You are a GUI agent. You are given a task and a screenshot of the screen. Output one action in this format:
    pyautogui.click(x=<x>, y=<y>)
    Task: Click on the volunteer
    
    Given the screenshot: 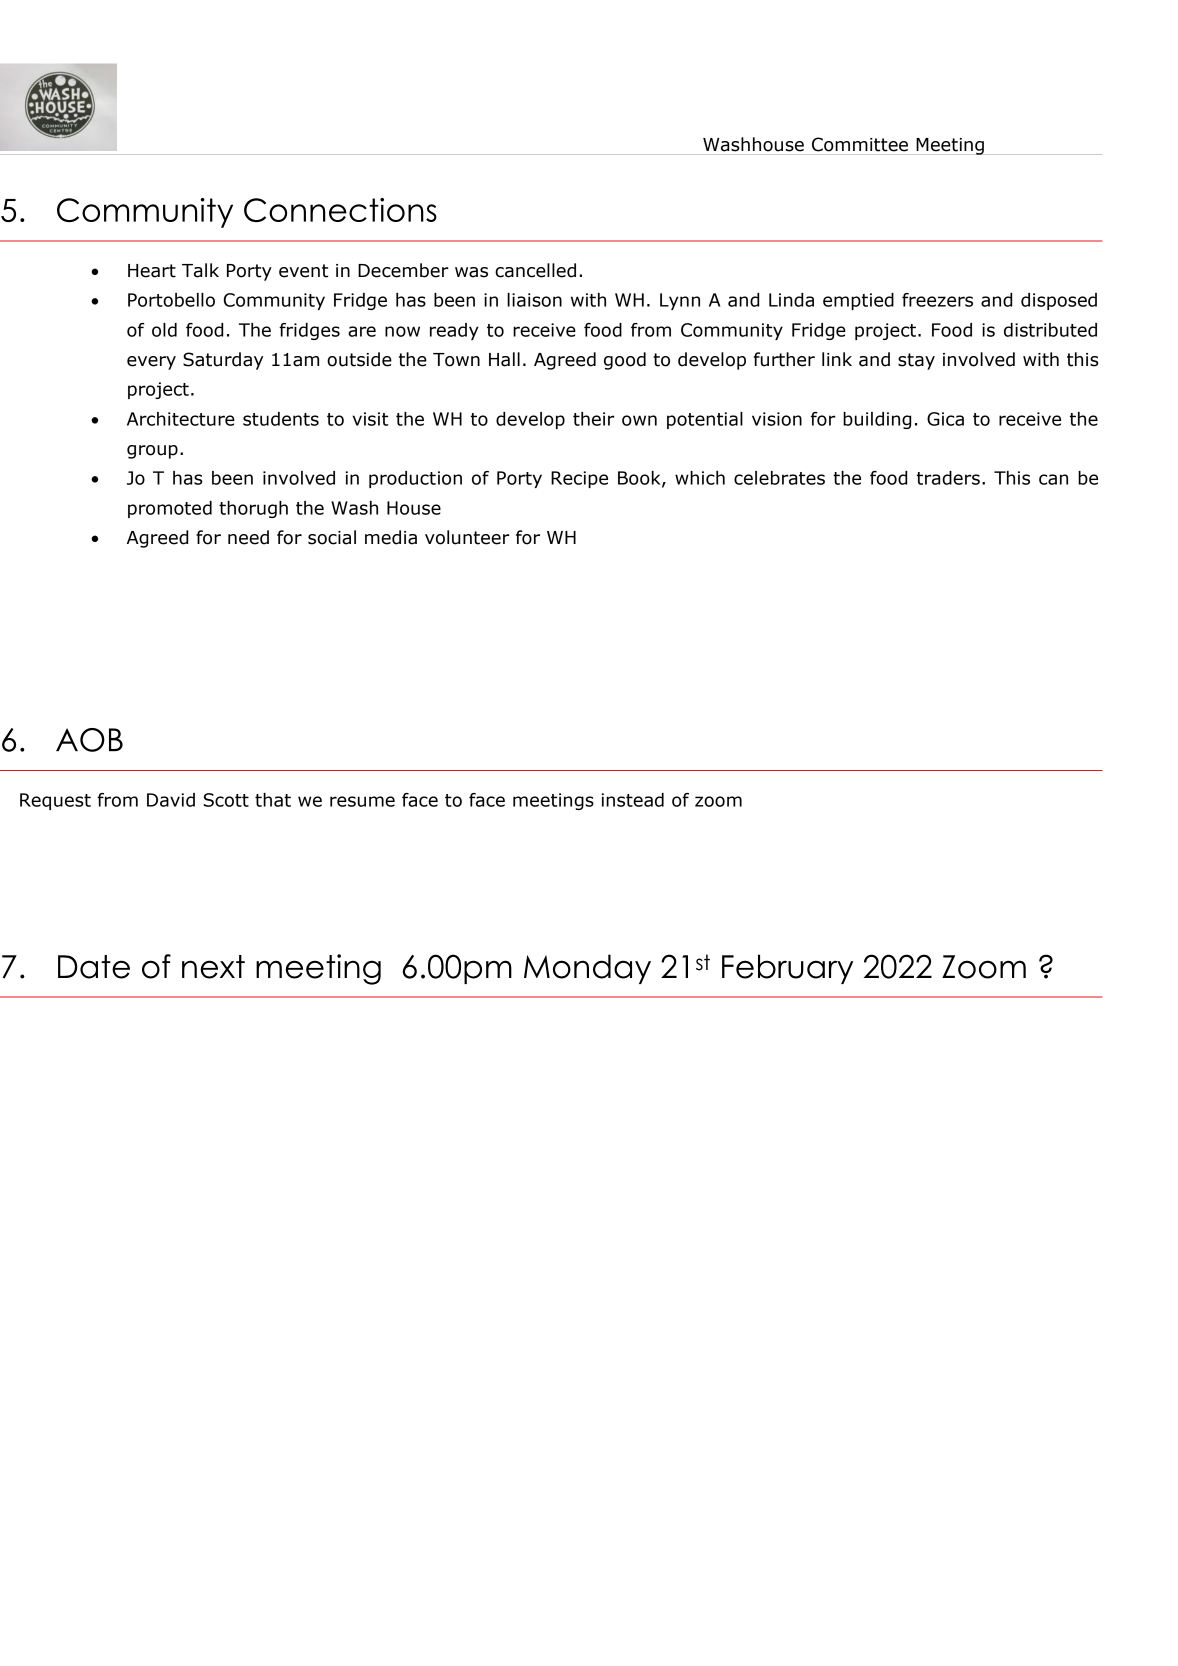 What is the action you would take?
    pyautogui.click(x=467, y=537)
